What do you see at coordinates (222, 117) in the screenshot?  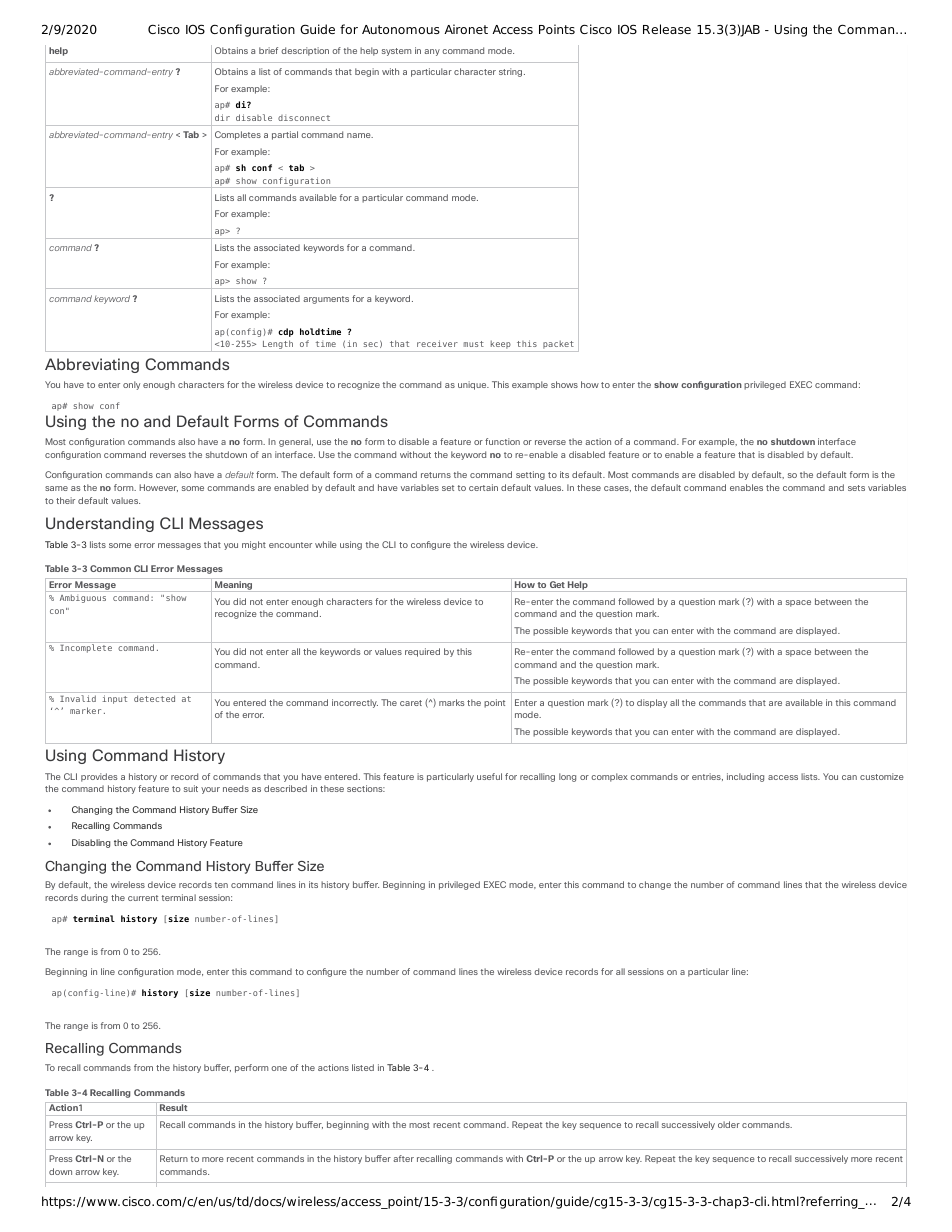 I see `dir` at bounding box center [222, 117].
